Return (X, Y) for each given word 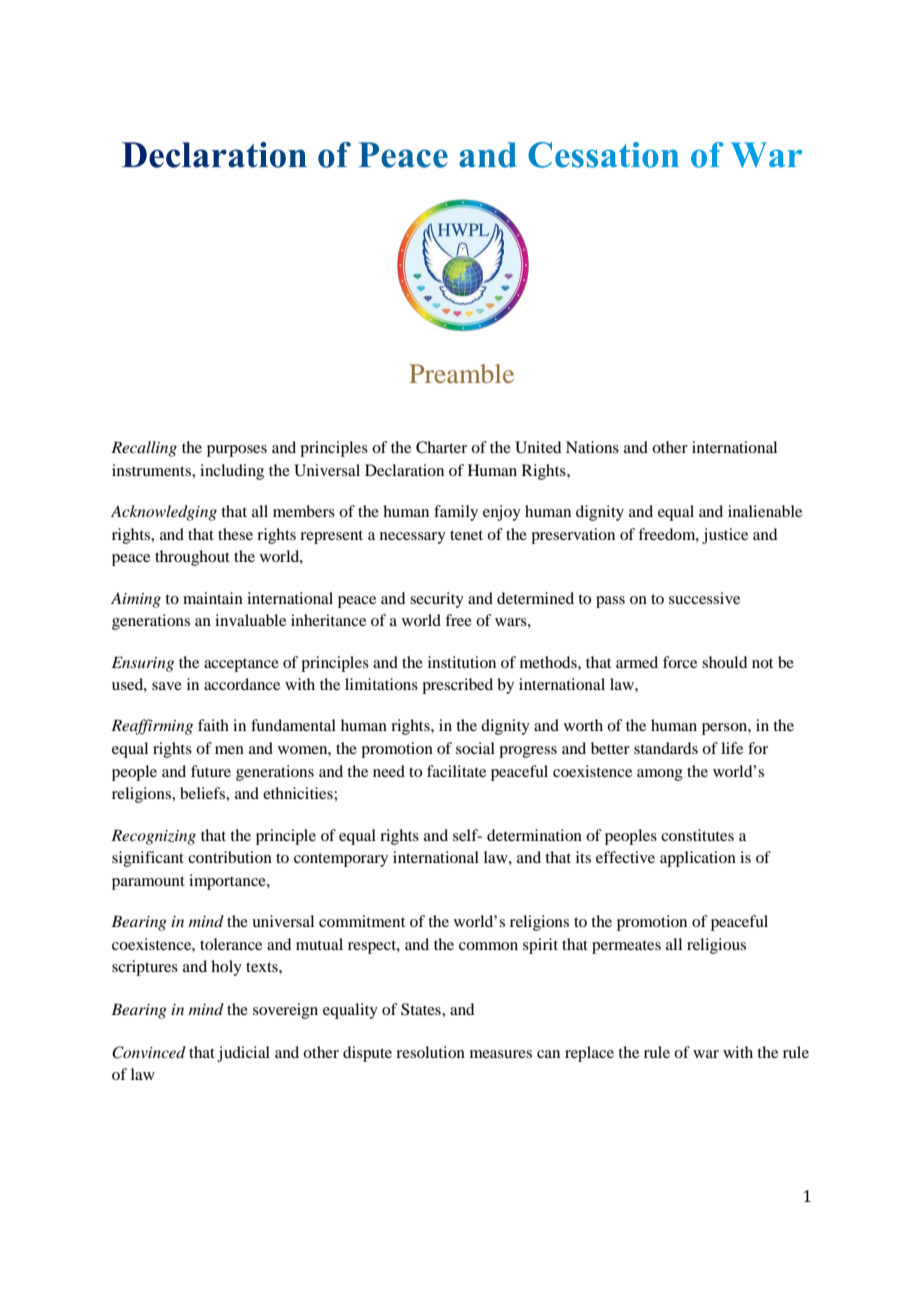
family (456, 513)
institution (462, 662)
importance (228, 882)
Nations (592, 447)
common (488, 946)
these (235, 534)
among (660, 775)
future (211, 771)
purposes (237, 451)
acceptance (241, 665)
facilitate (456, 771)
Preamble (461, 373)
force (680, 662)
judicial (243, 1054)
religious (716, 946)
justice (725, 536)
